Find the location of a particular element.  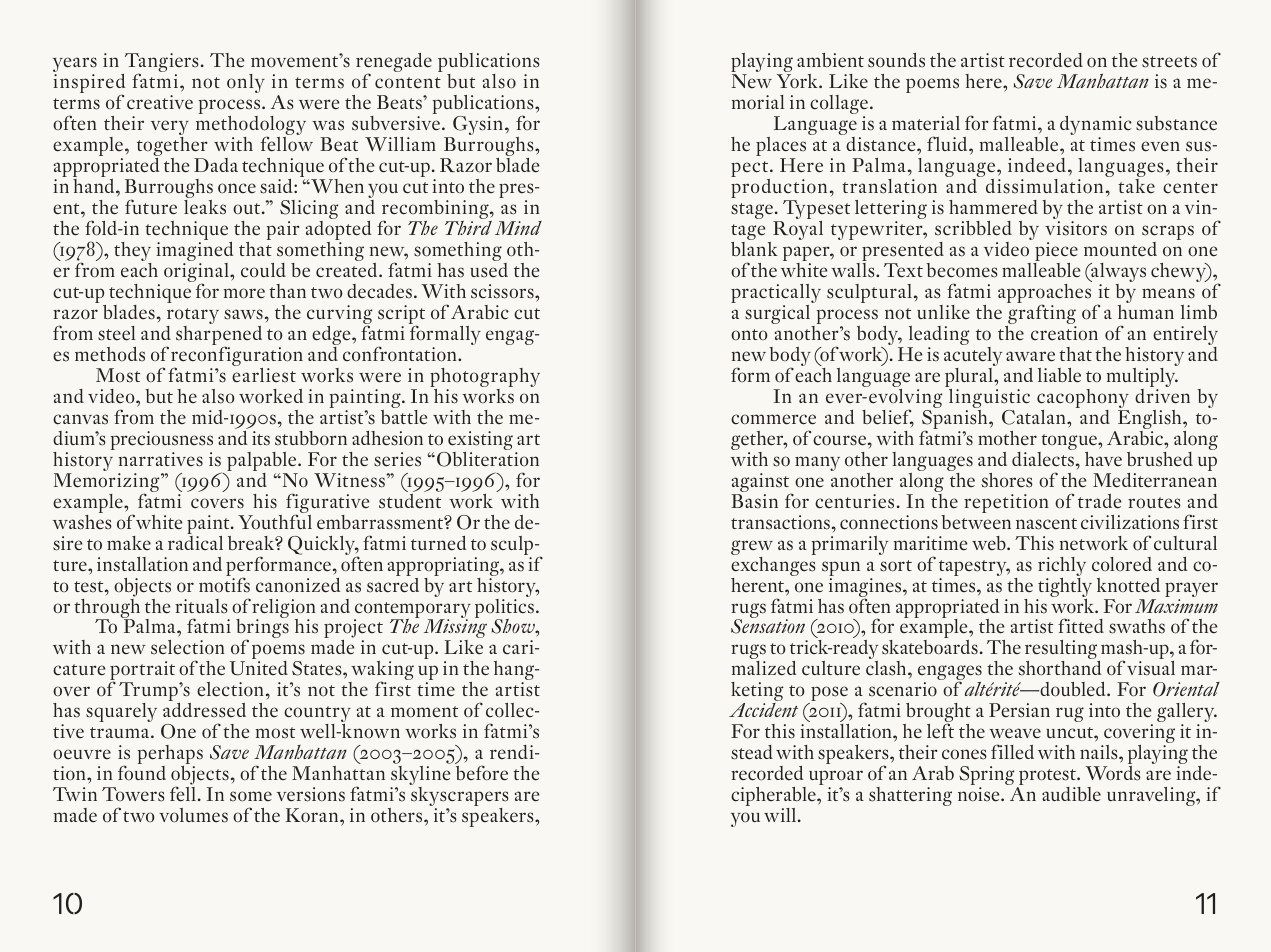

its is located at coordinates (261, 438).
